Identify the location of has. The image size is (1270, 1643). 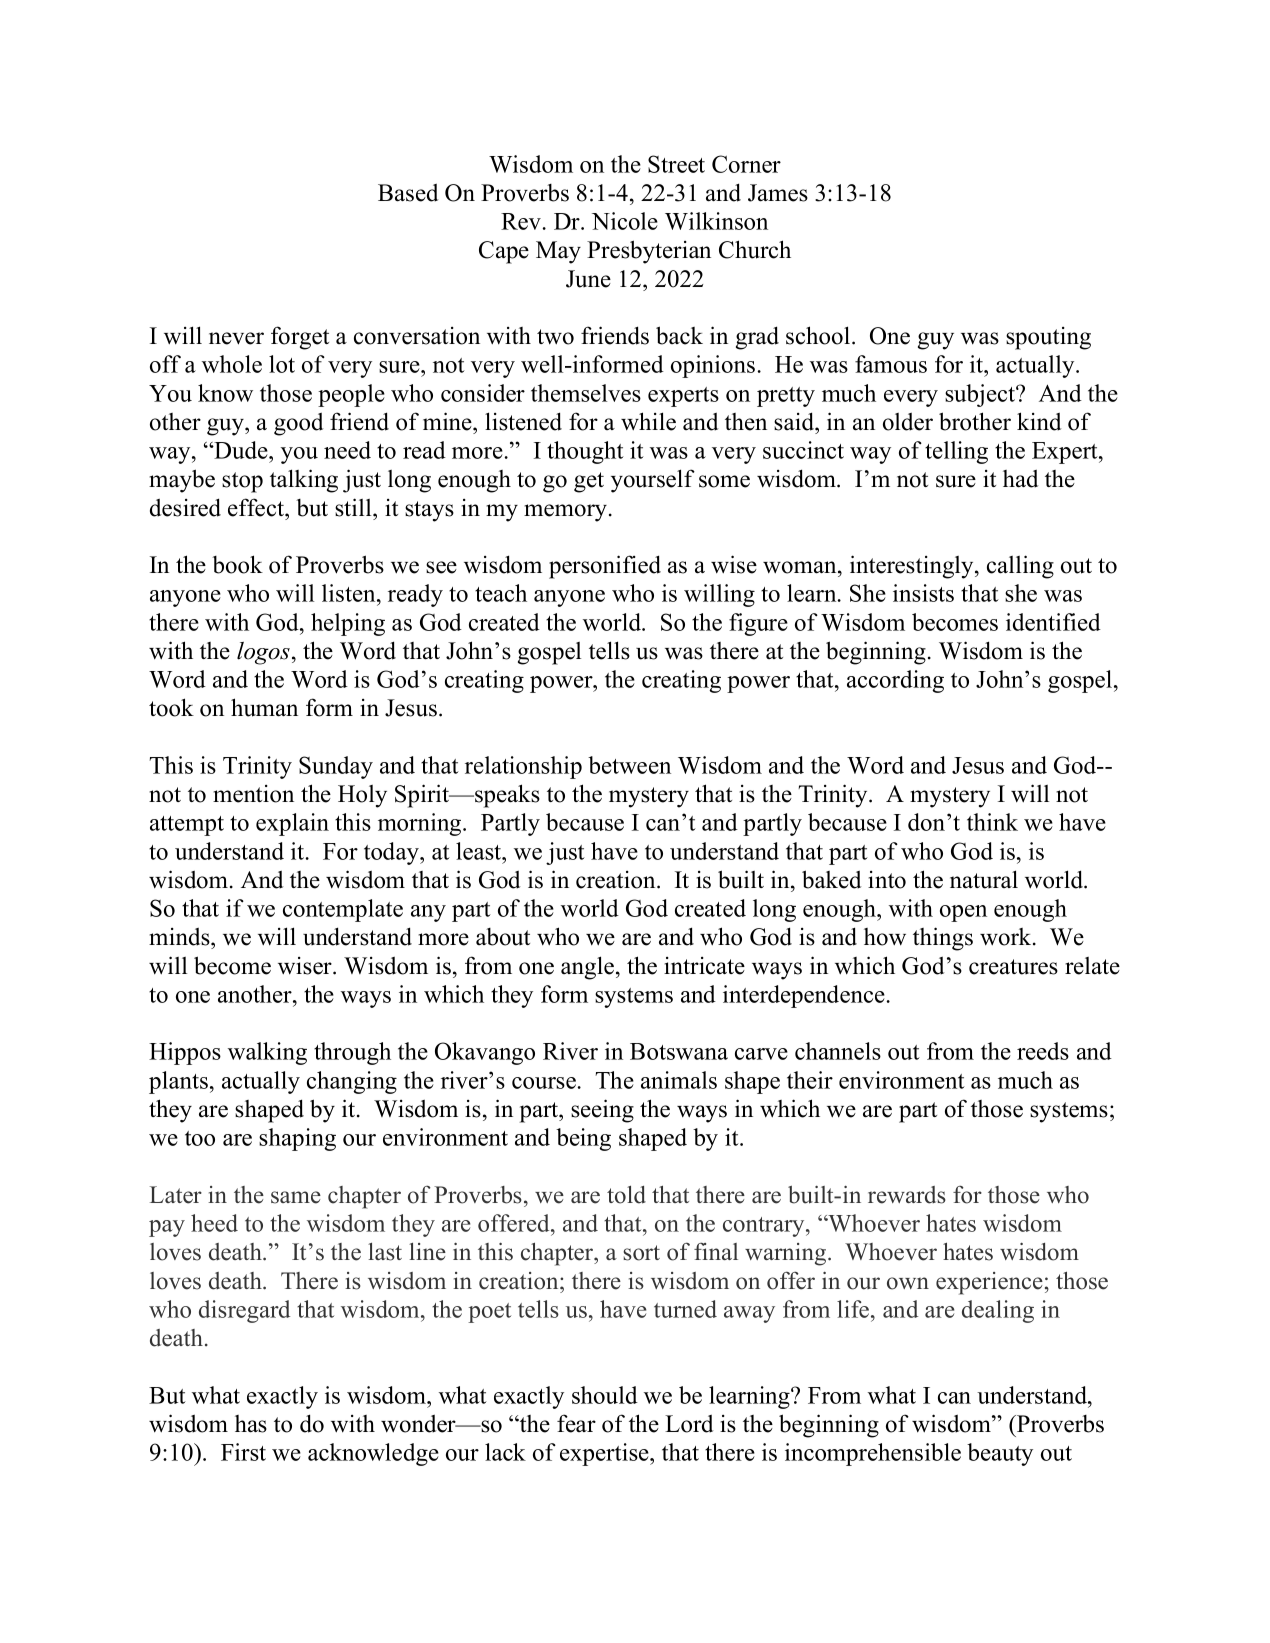
(251, 1424).
